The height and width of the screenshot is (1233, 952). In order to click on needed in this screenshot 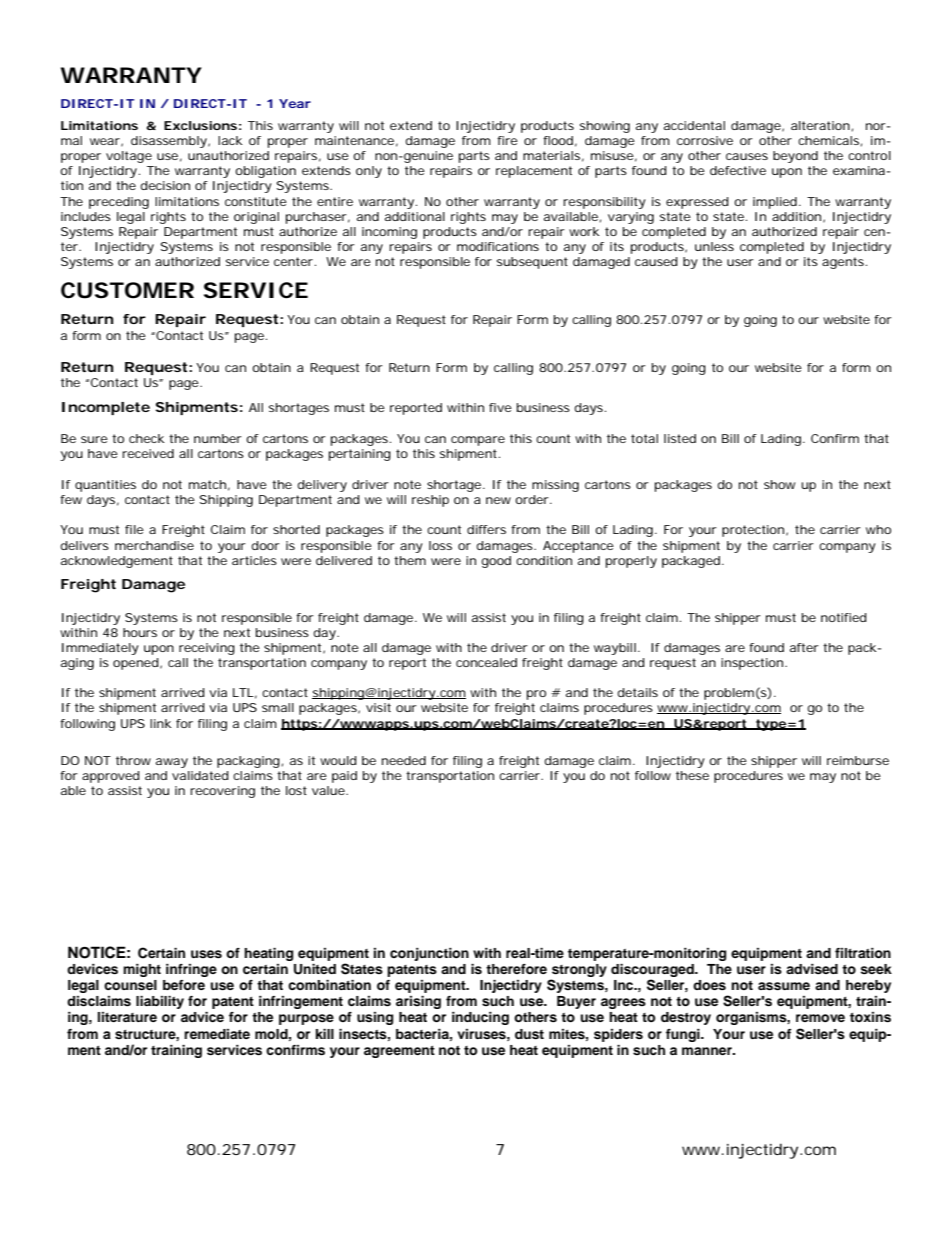, I will do `click(404, 760)`.
